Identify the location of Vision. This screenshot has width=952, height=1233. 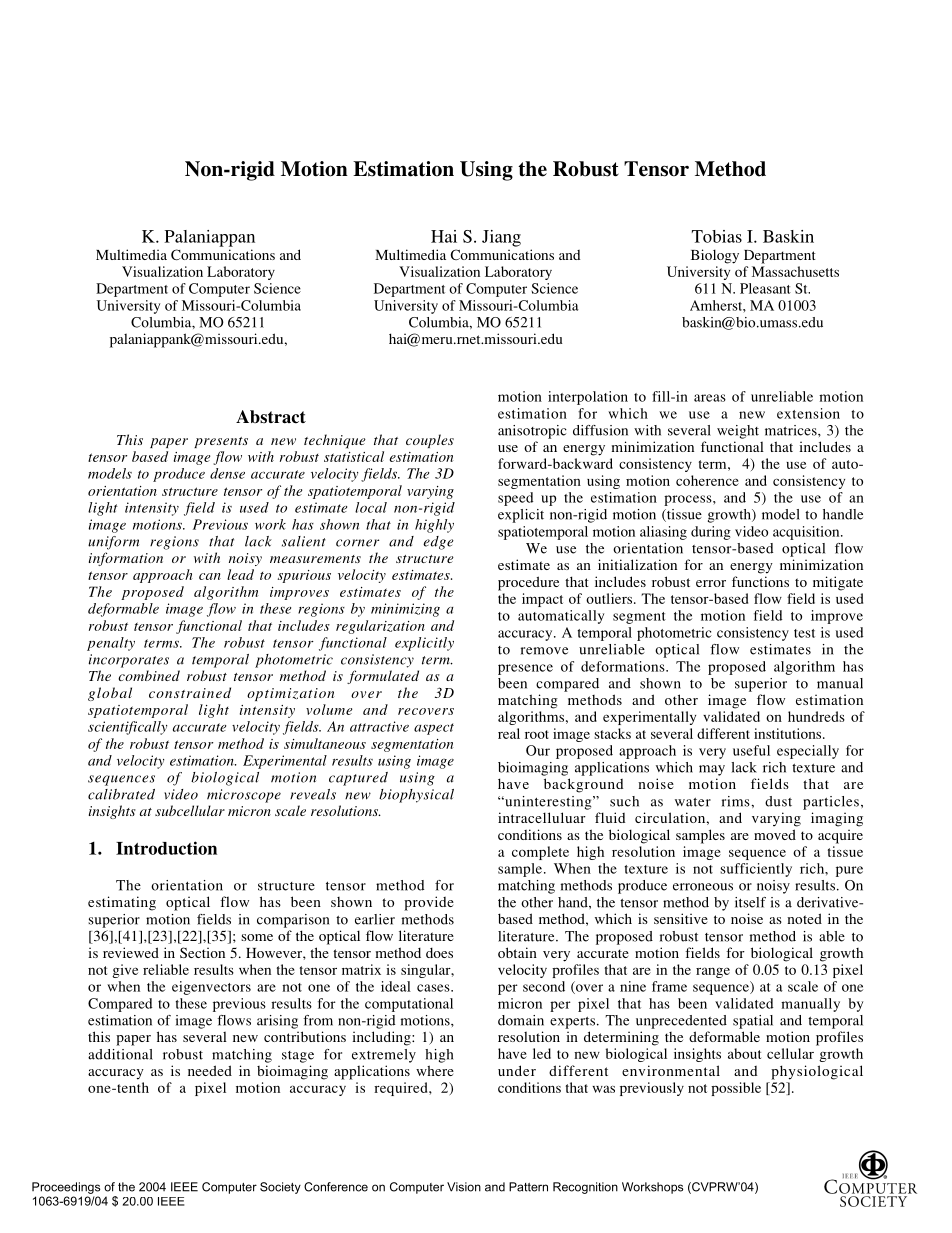
(464, 1187).
